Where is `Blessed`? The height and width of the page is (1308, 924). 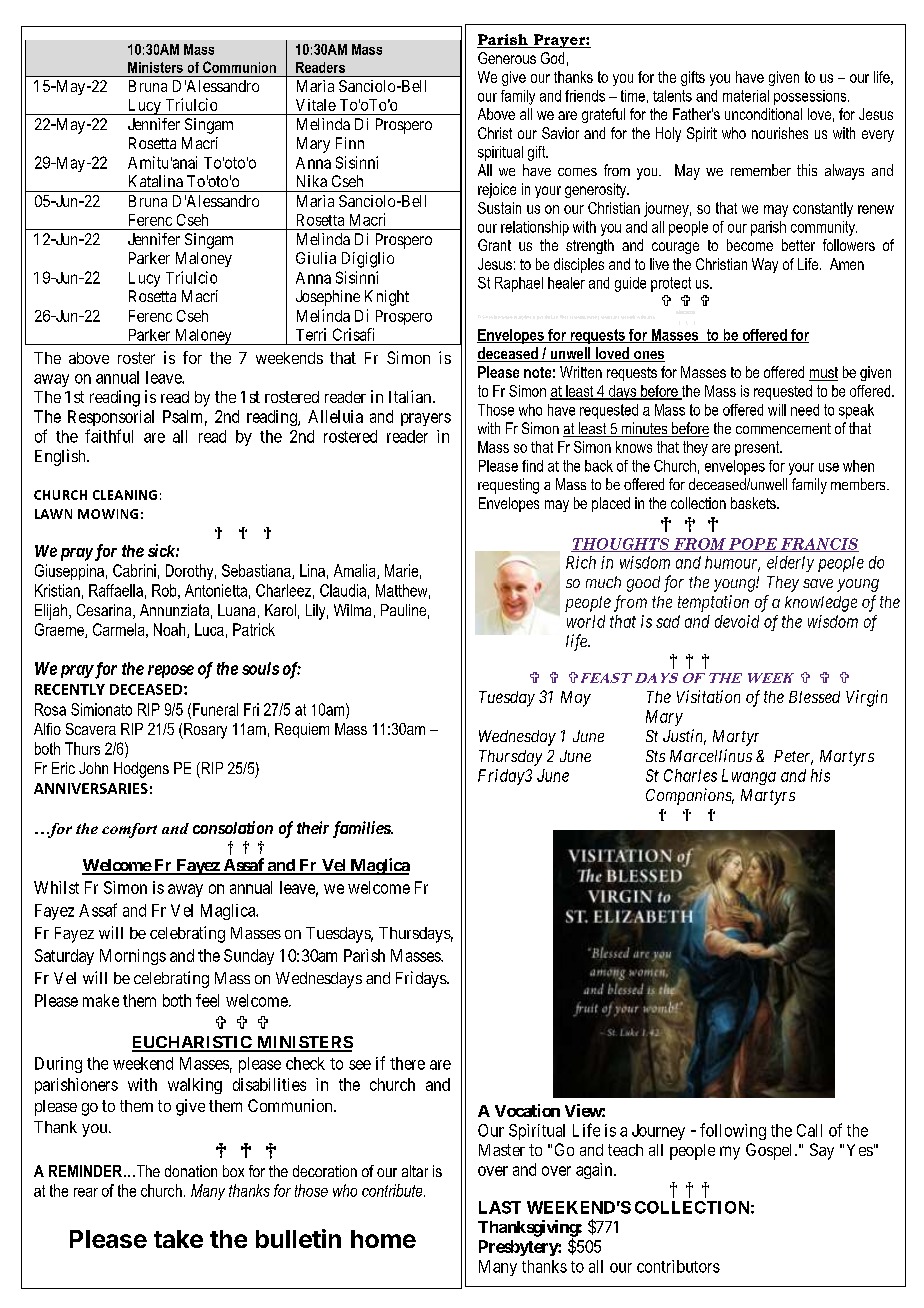 Blessed is located at coordinates (814, 697).
